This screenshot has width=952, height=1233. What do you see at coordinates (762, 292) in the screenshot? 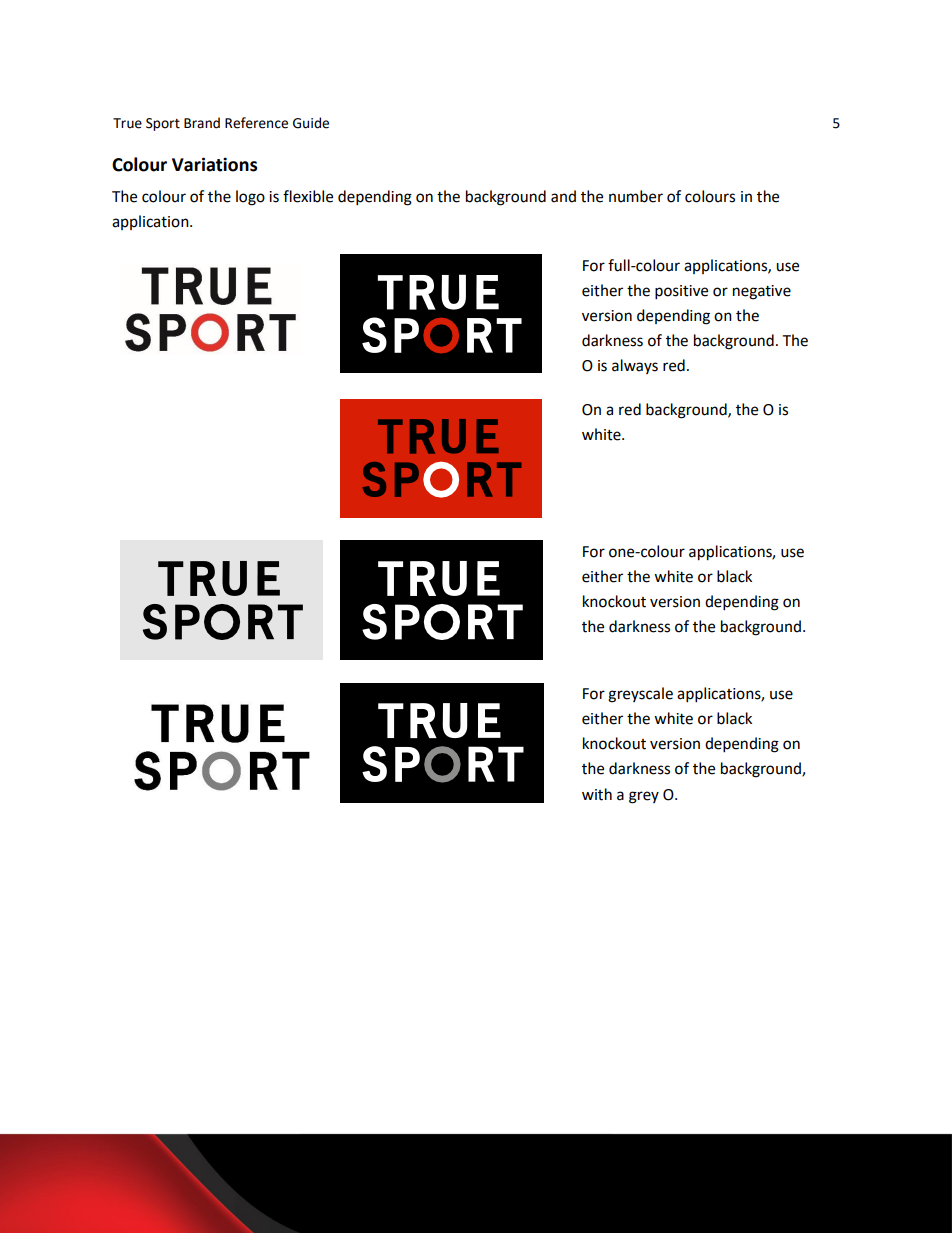
I see `negative` at bounding box center [762, 292].
